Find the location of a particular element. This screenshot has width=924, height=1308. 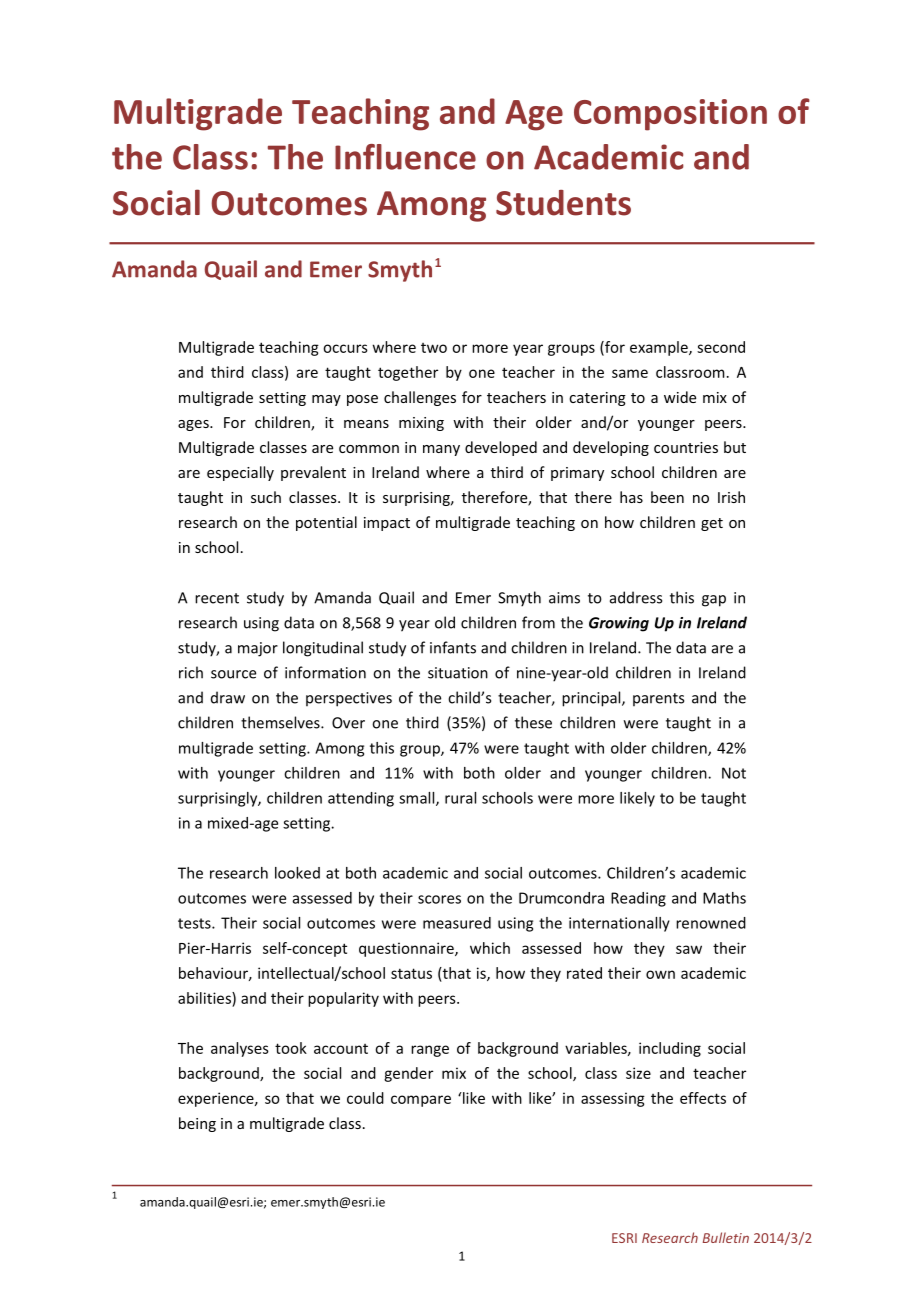

Influence is located at coordinates (405, 157).
